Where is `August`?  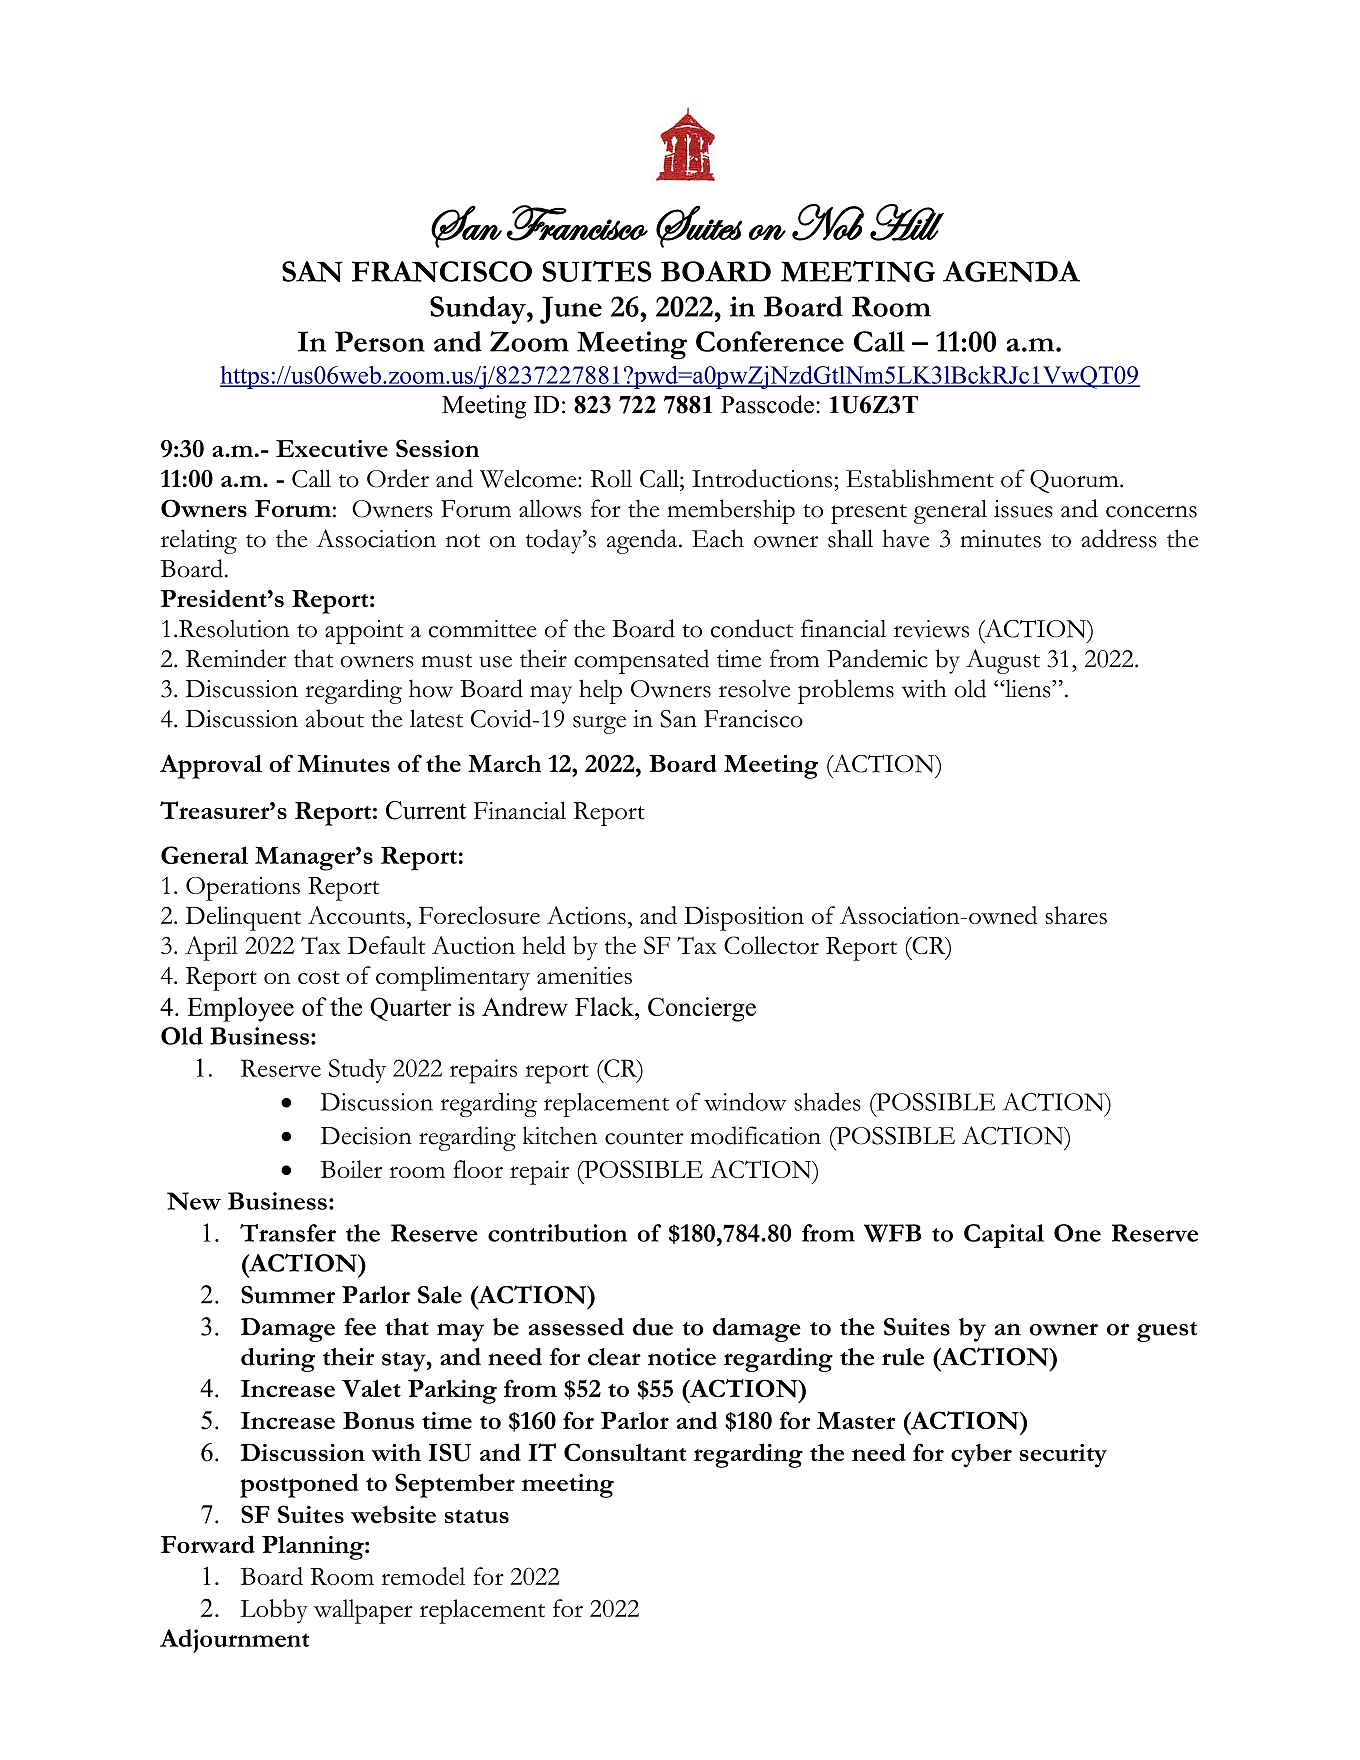 August is located at coordinates (1003, 661).
